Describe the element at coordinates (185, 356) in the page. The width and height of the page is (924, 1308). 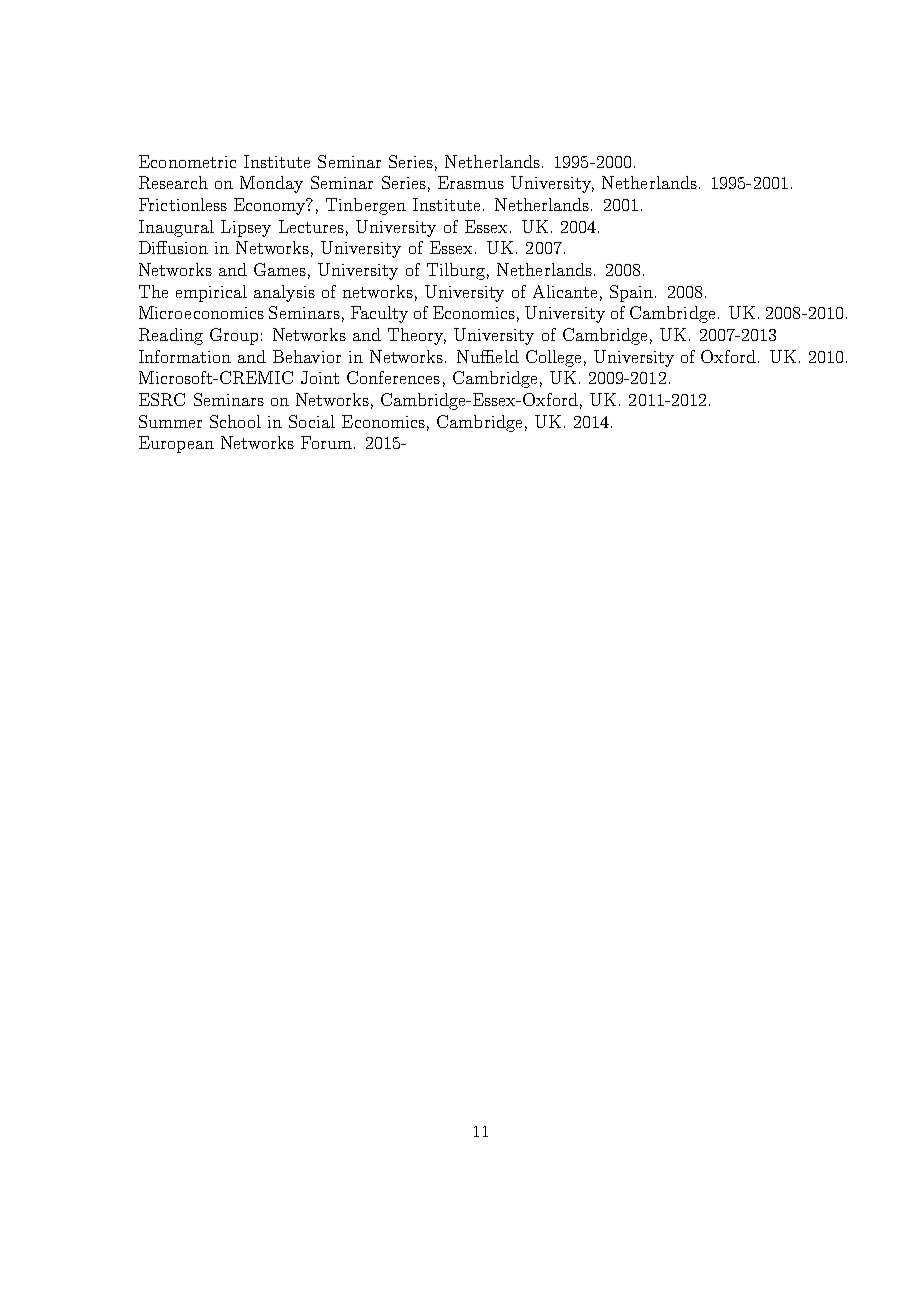
I see `Information` at that location.
